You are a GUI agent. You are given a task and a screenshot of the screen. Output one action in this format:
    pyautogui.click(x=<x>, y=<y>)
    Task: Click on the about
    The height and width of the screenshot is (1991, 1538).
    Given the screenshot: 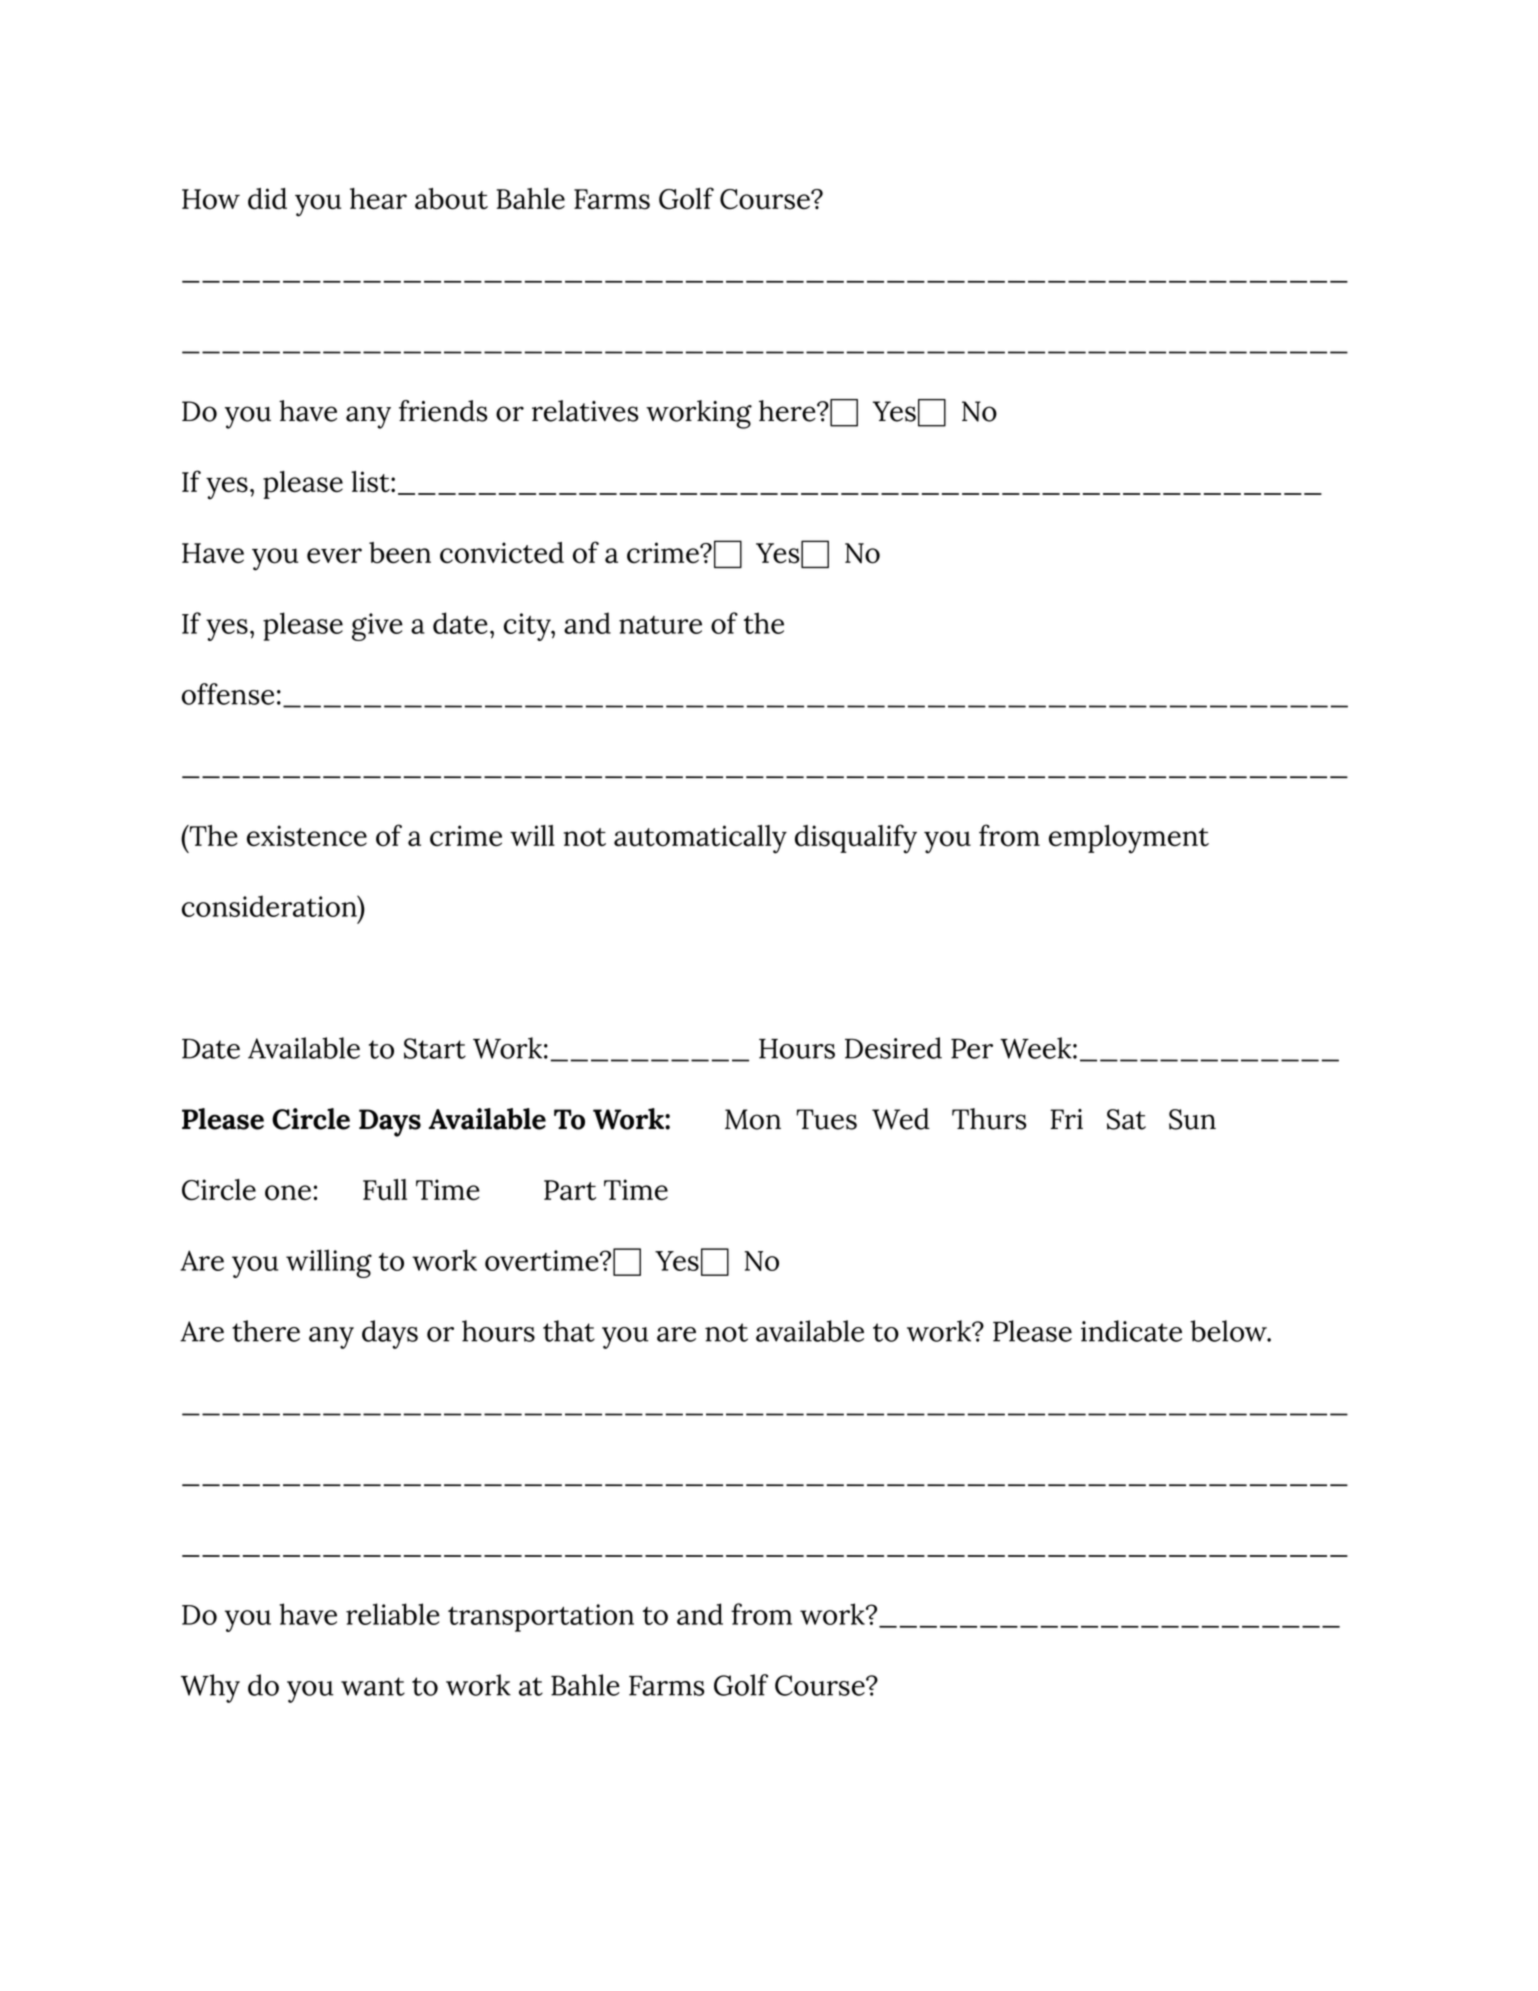 What is the action you would take?
    pyautogui.click(x=451, y=199)
